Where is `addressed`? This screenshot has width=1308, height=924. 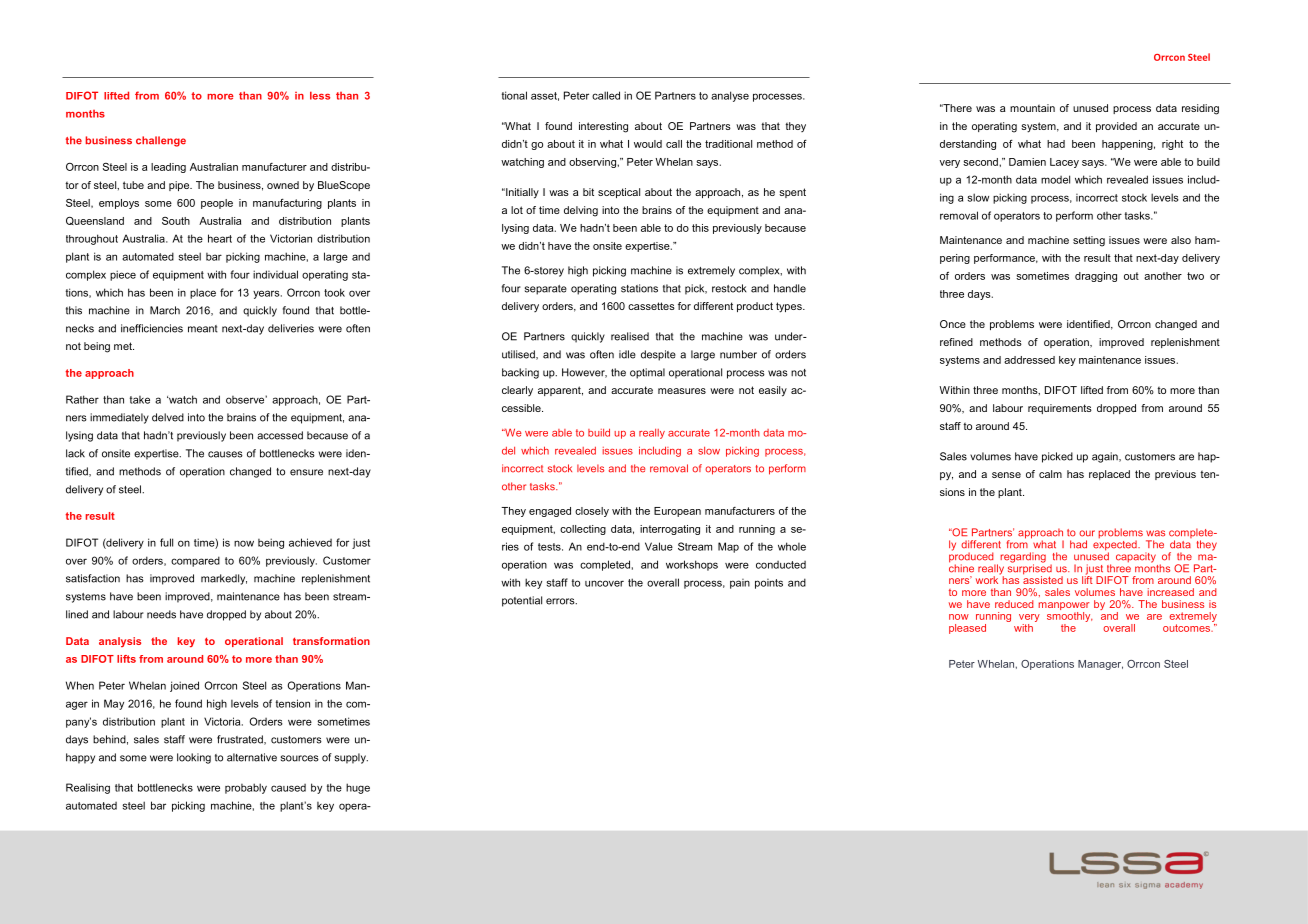
addressed is located at coordinates (1029, 360).
